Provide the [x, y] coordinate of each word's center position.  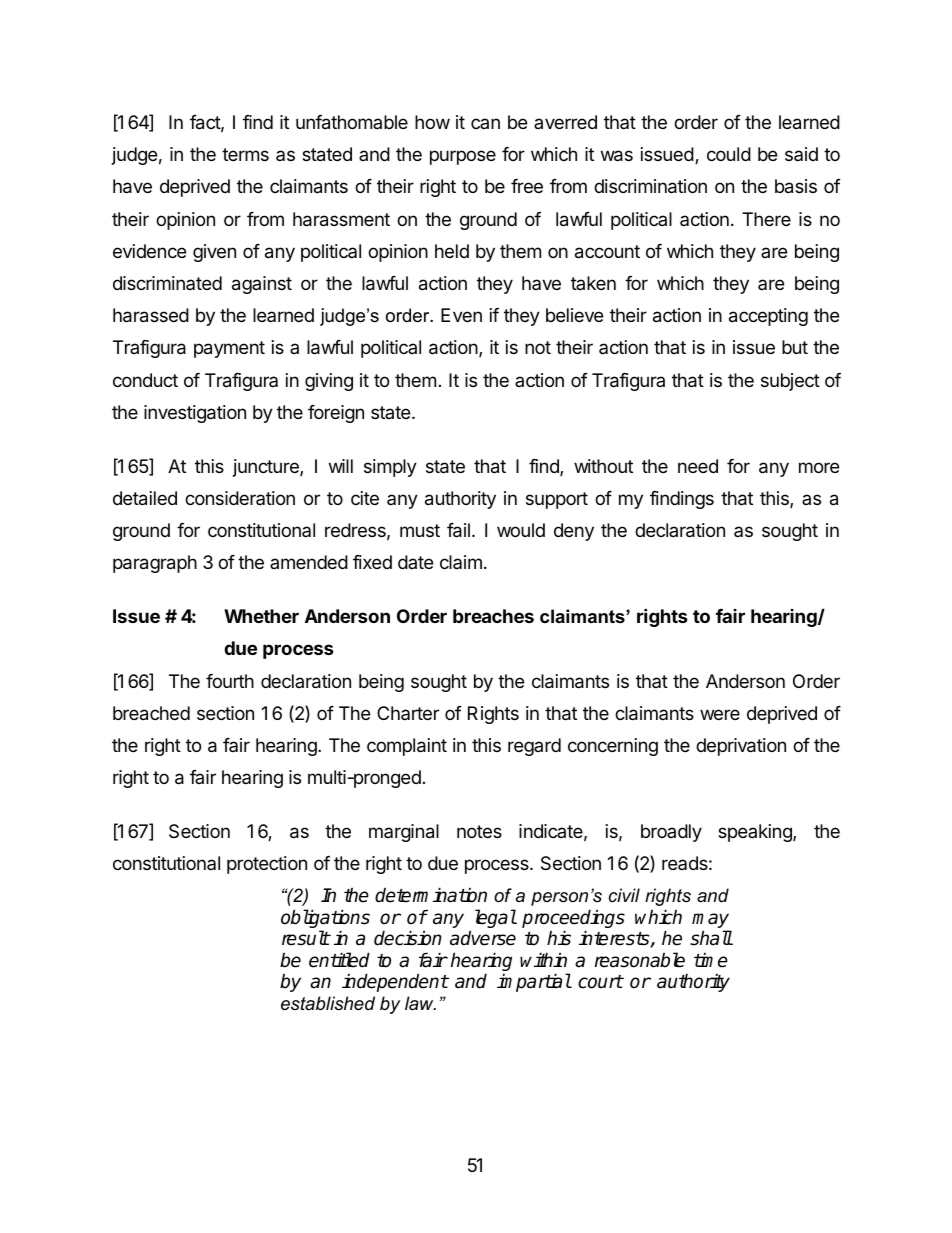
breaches [493, 616]
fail [458, 530]
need [698, 466]
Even [461, 315]
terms [245, 154]
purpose [463, 157]
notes [479, 831]
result [306, 938]
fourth [230, 681]
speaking [756, 833]
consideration [240, 498]
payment [229, 349]
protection [267, 865]
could [729, 154]
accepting [768, 317]
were [720, 714]
